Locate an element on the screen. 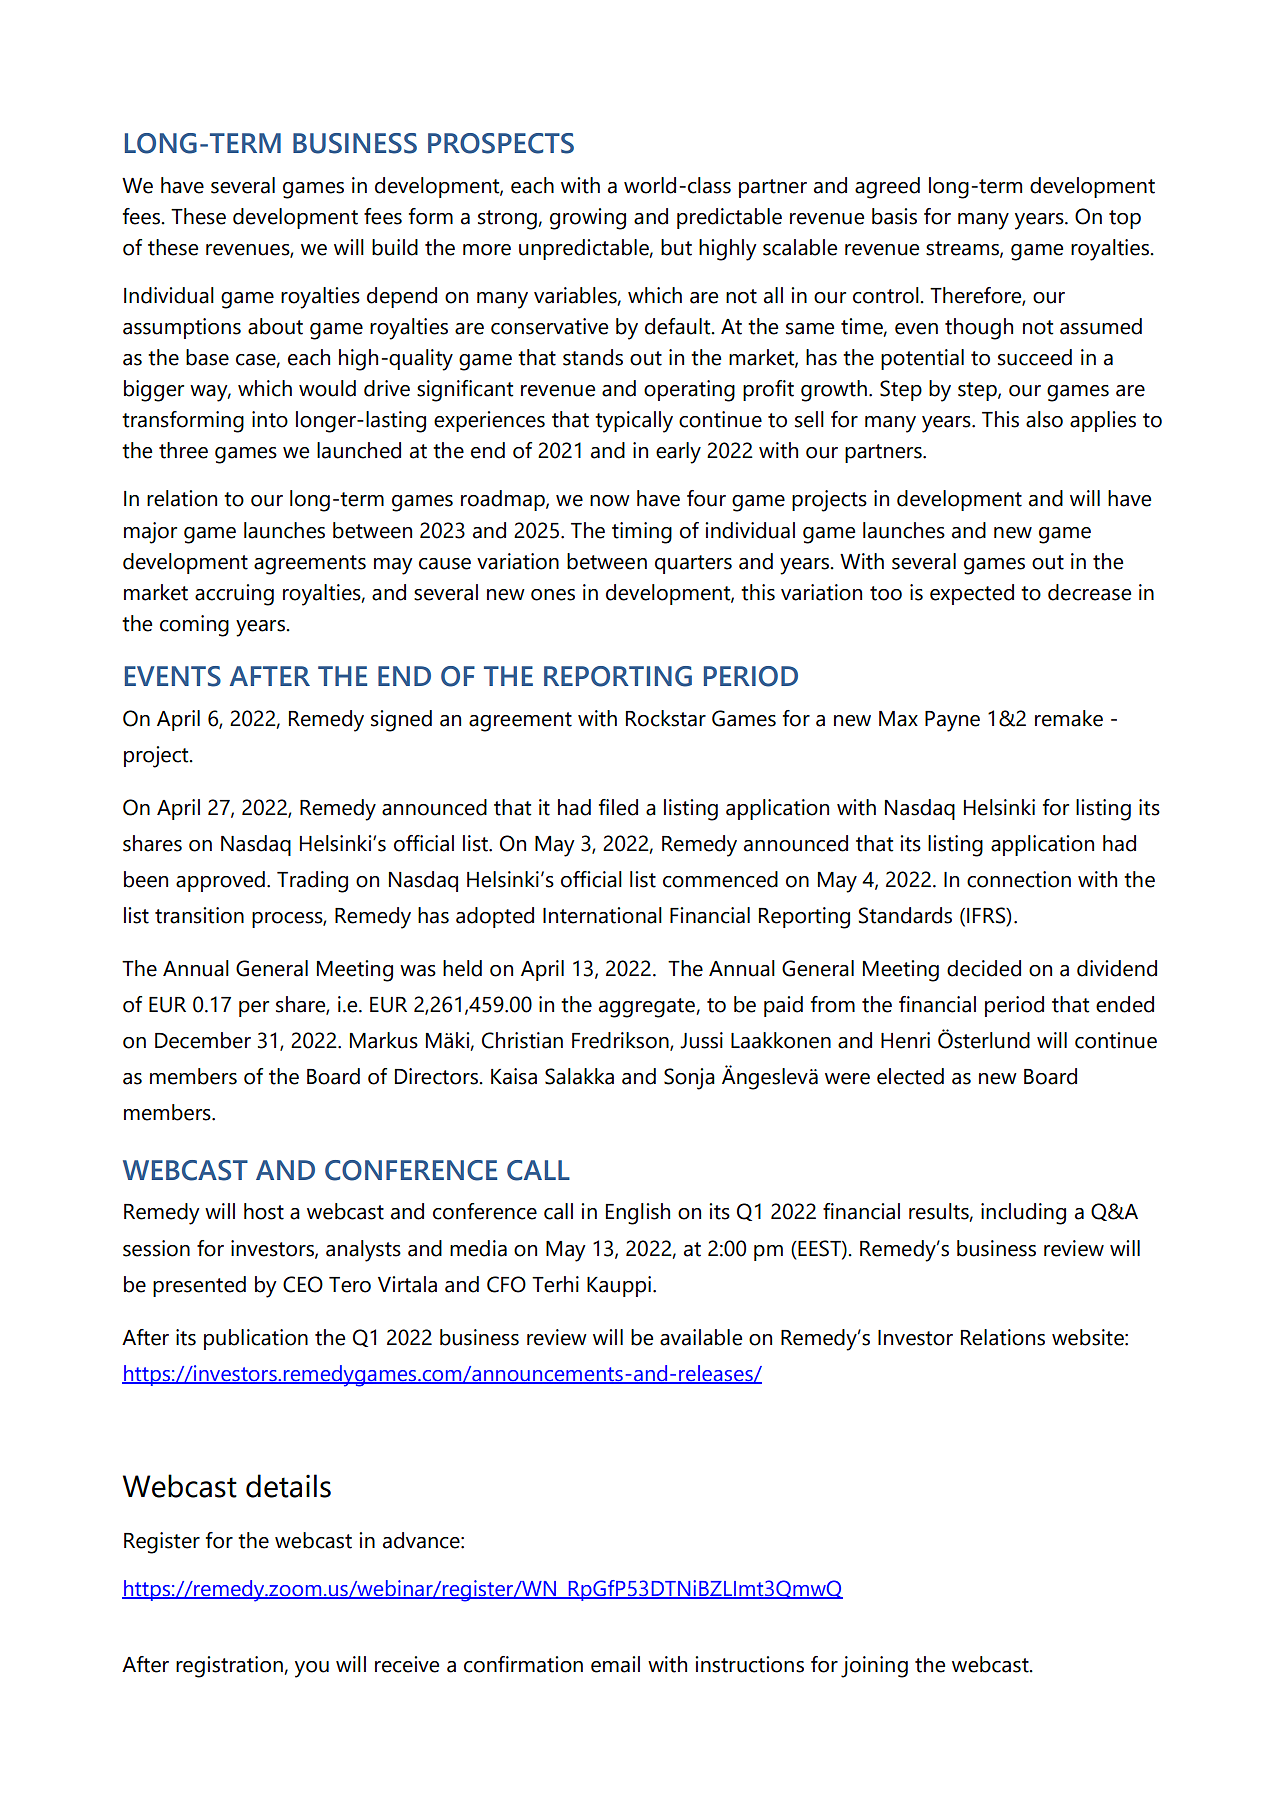 The width and height of the screenshot is (1287, 1820). email is located at coordinates (615, 1664).
